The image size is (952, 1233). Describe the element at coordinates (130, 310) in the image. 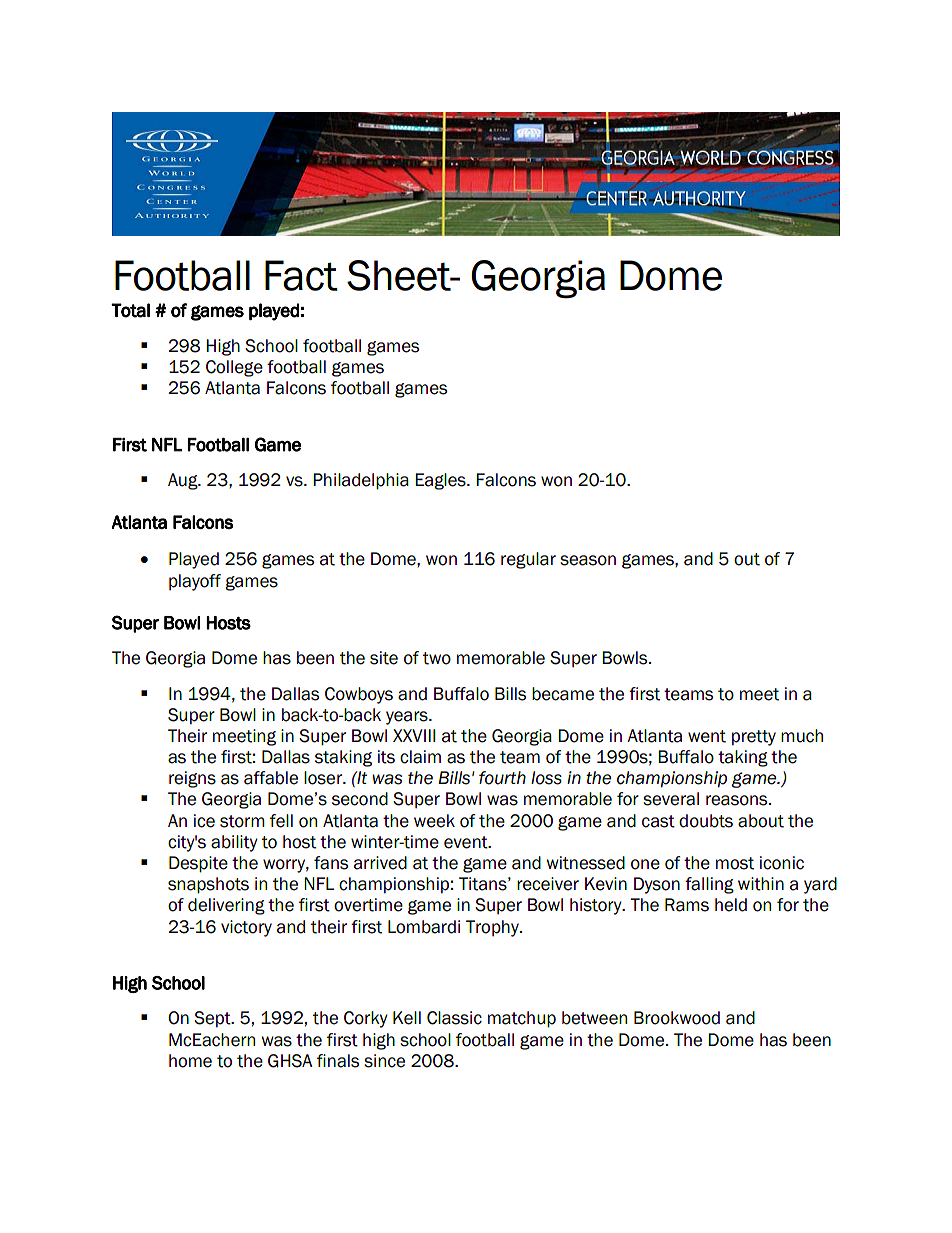

I see `Total` at that location.
